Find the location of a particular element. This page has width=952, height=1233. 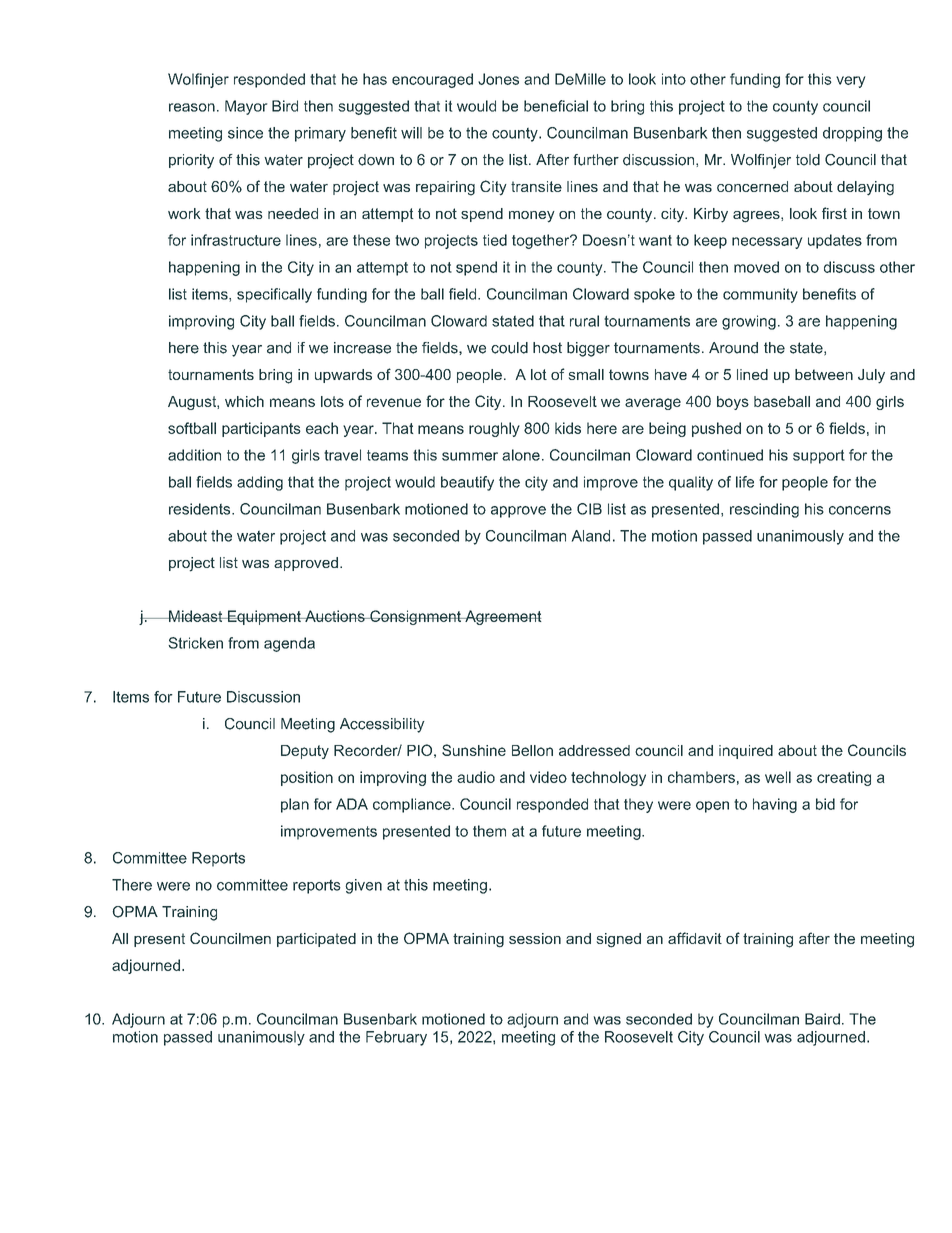

participated is located at coordinates (316, 940).
